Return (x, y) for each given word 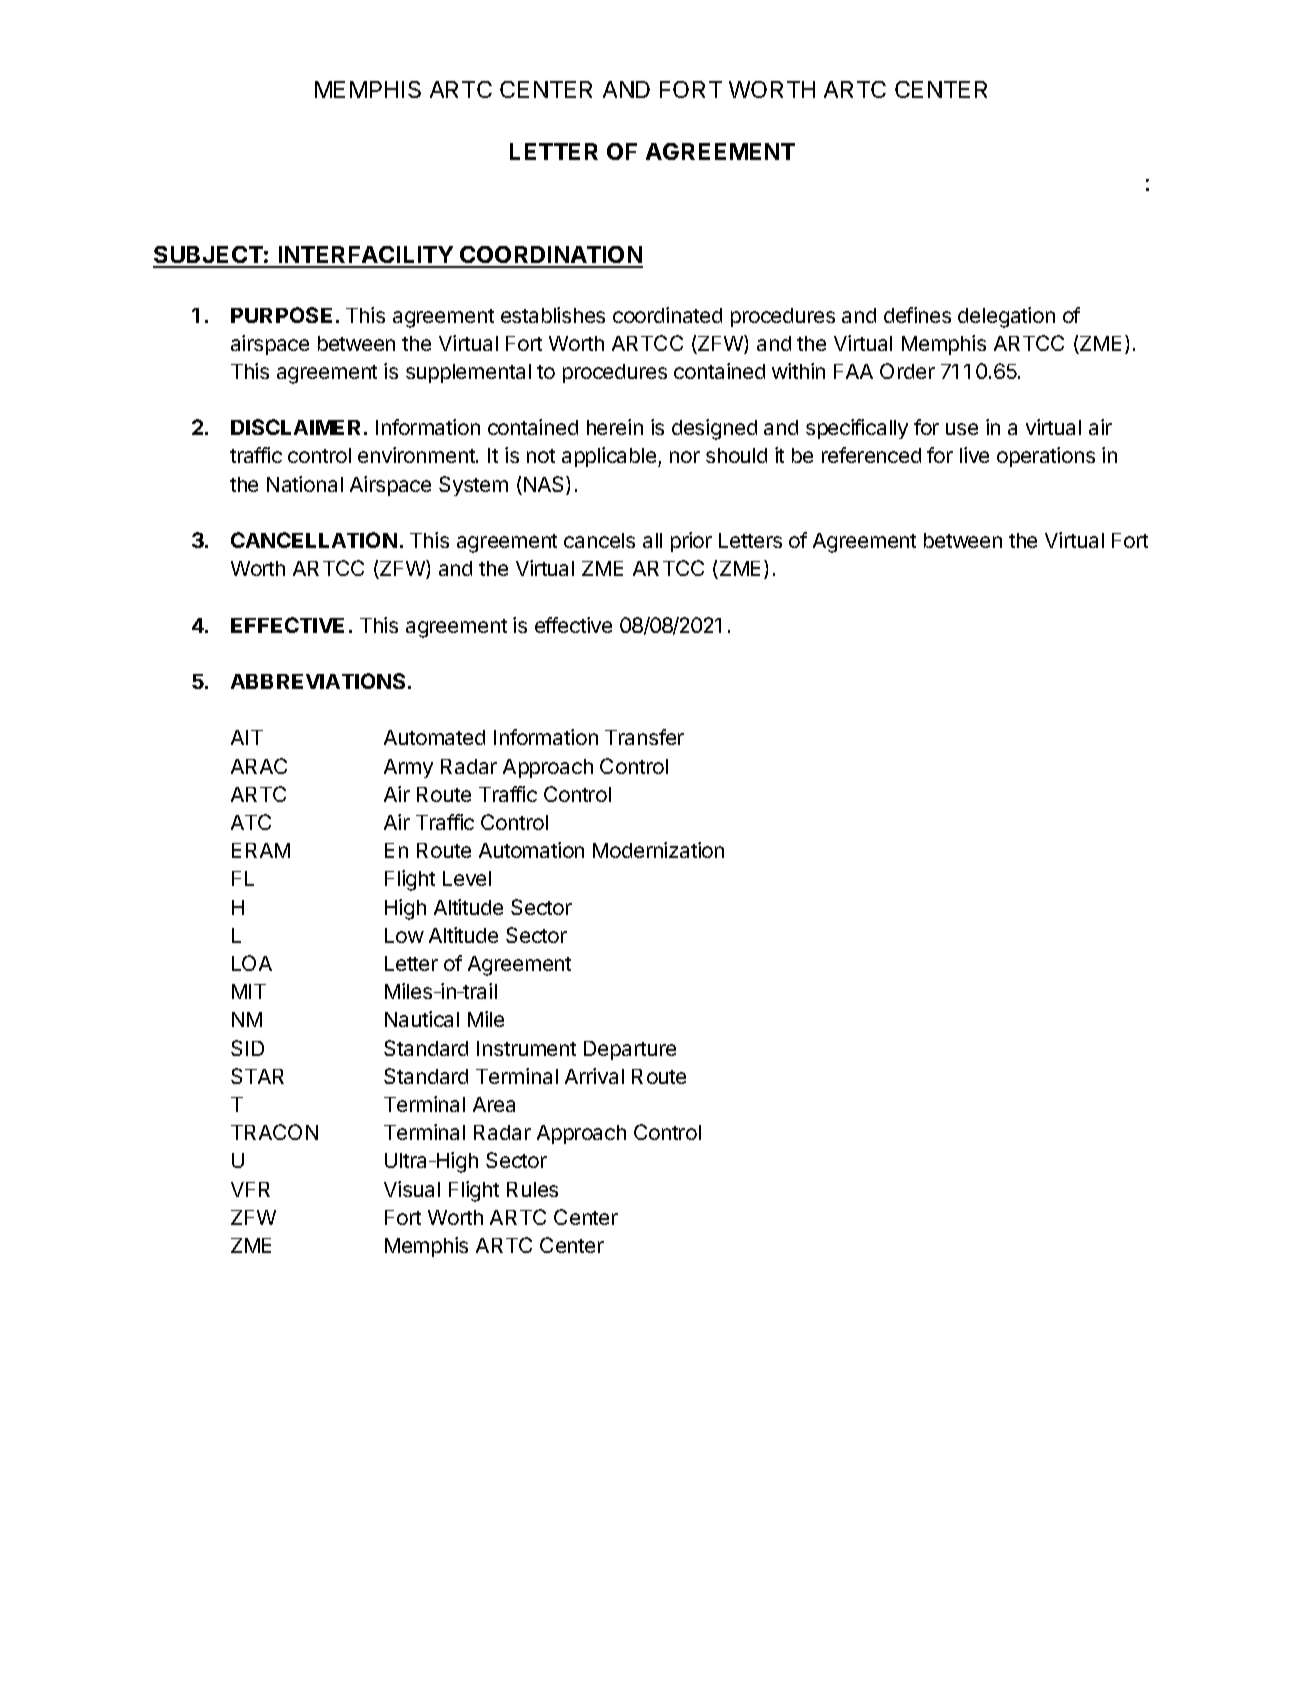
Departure (630, 1050)
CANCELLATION (314, 540)
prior (691, 542)
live (974, 455)
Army (408, 768)
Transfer (644, 737)
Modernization (658, 850)
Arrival (594, 1076)
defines (917, 315)
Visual (412, 1189)
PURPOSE (281, 315)
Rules (532, 1189)
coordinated (667, 315)
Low (404, 935)
